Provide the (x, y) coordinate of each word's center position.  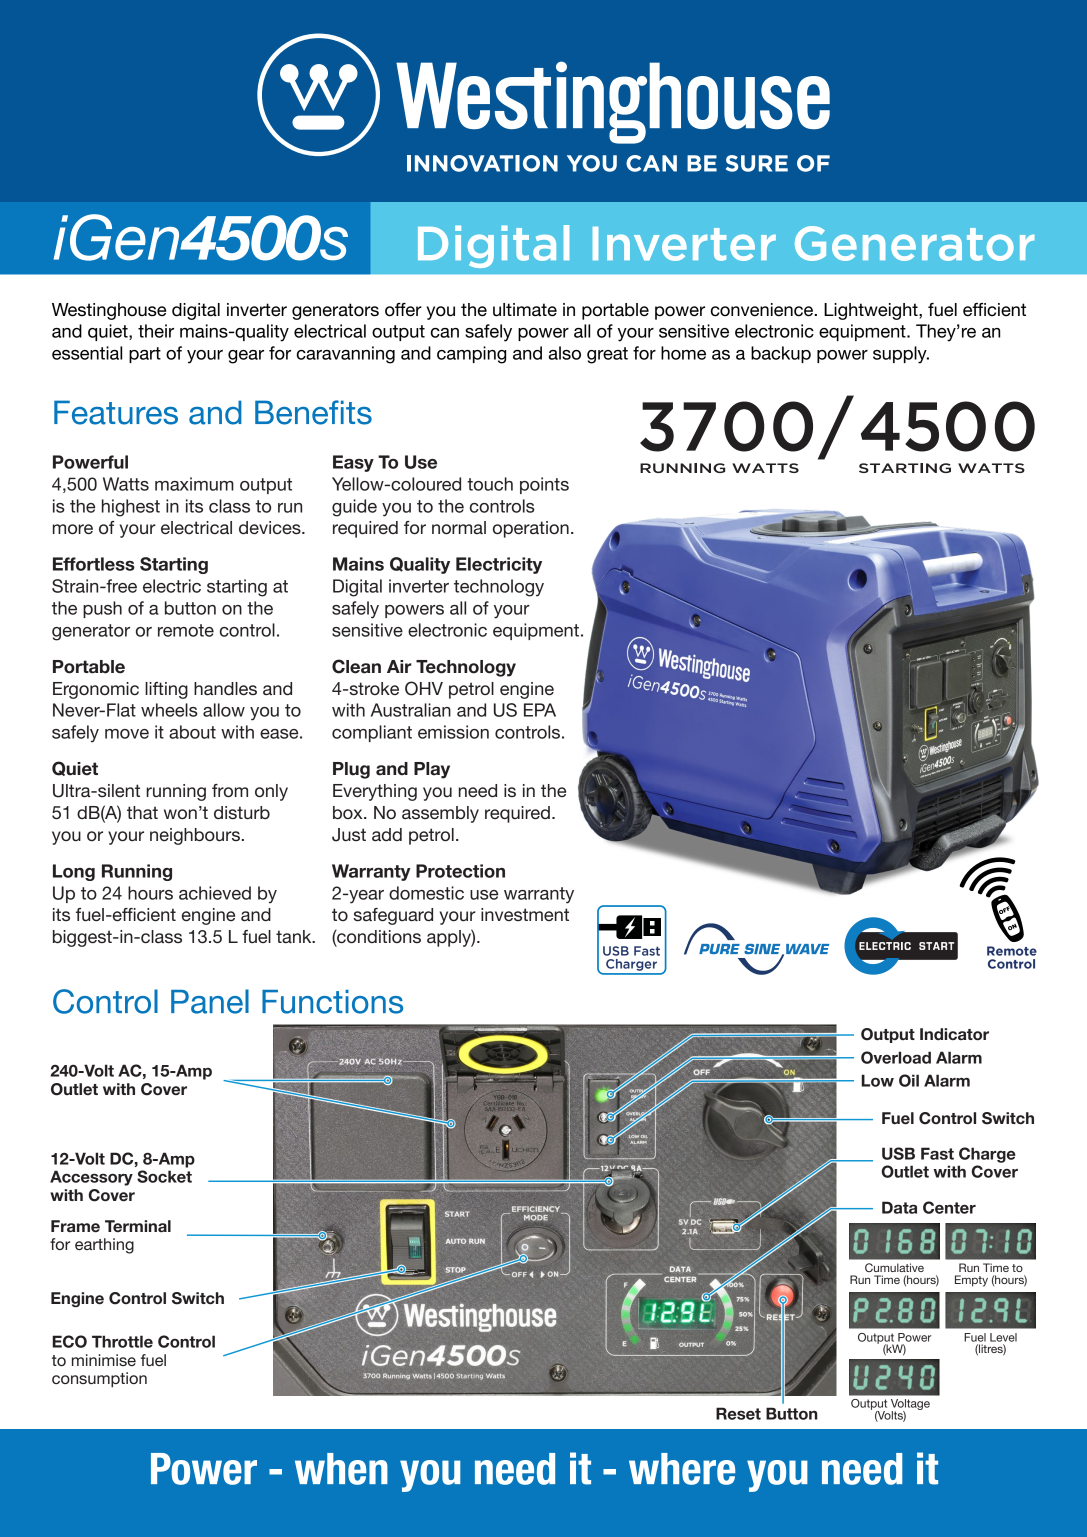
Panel (210, 1001)
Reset (738, 1413)
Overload (896, 1057)
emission (453, 732)
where (682, 1469)
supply (901, 355)
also (565, 353)
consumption (99, 1380)
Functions (332, 1002)
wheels (169, 710)
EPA (540, 710)
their (156, 331)
